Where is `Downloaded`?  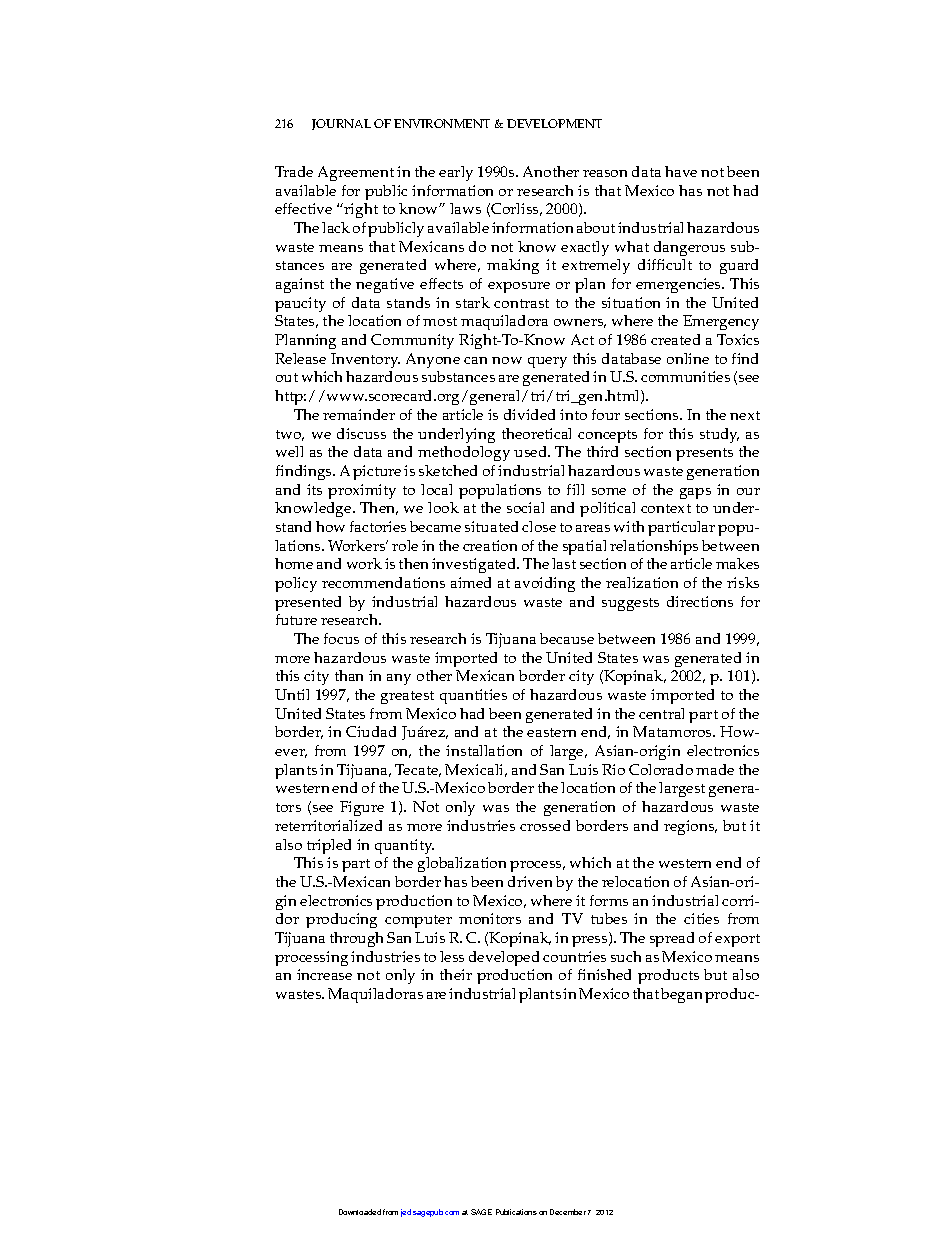 Downloaded is located at coordinates (360, 1212).
